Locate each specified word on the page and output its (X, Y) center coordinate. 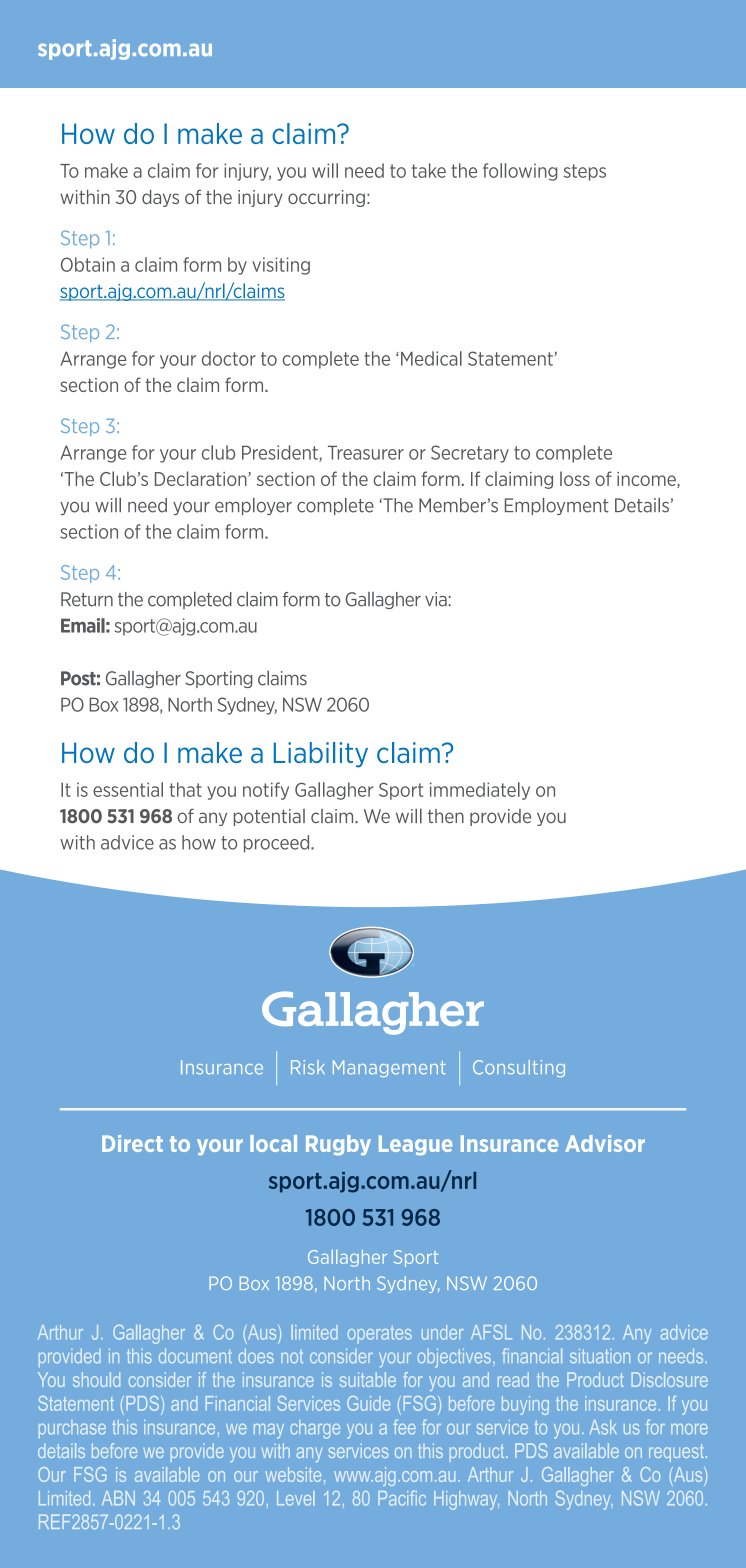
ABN (118, 1498)
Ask (603, 1427)
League (416, 1145)
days (160, 198)
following (520, 172)
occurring (326, 198)
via (436, 599)
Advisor (605, 1143)
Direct (132, 1143)
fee (404, 1427)
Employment (557, 506)
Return (87, 599)
